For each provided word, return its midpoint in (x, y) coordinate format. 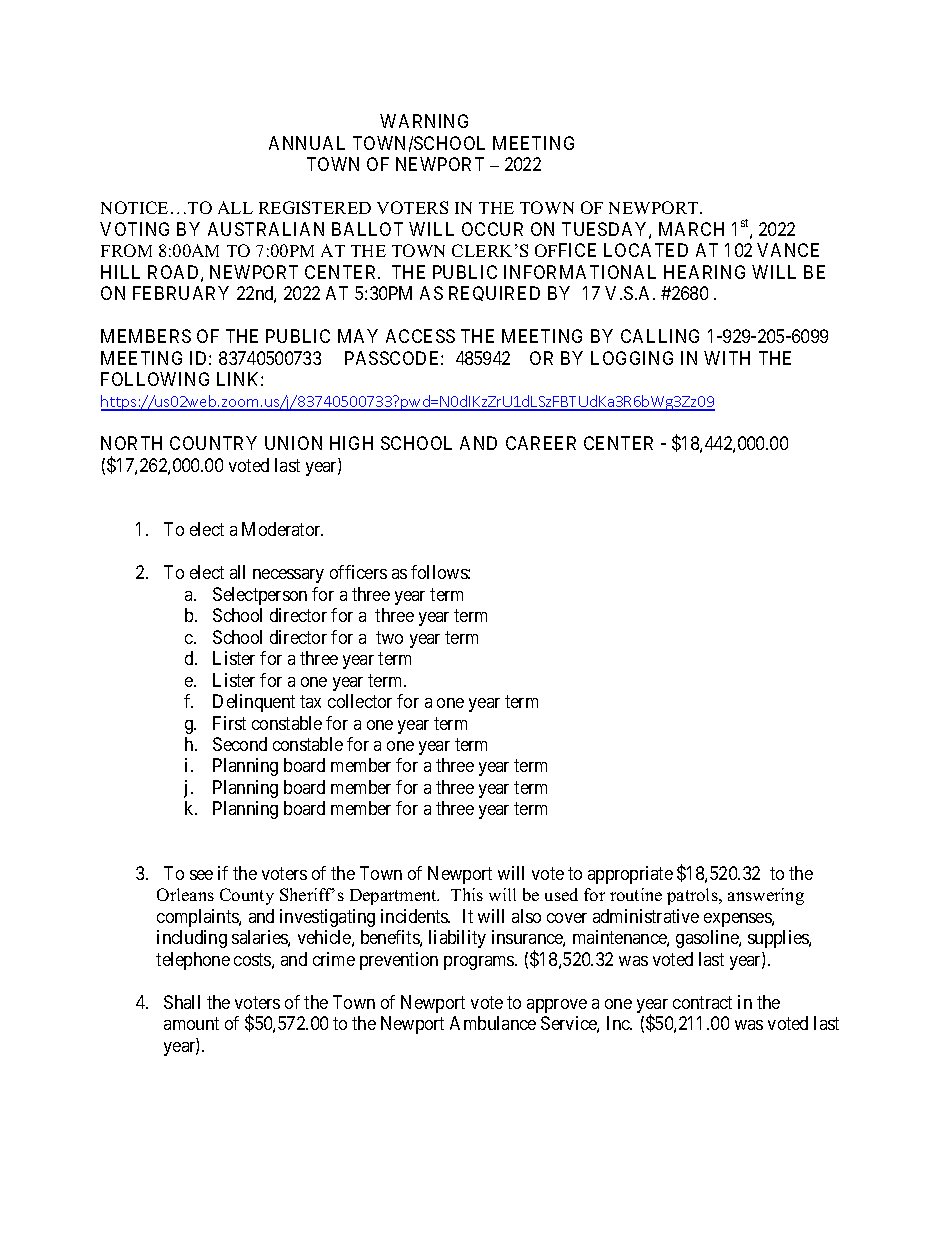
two (389, 637)
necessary (288, 576)
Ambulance (493, 1023)
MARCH (691, 229)
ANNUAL (307, 143)
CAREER (541, 443)
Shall (182, 1002)
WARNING (424, 121)
